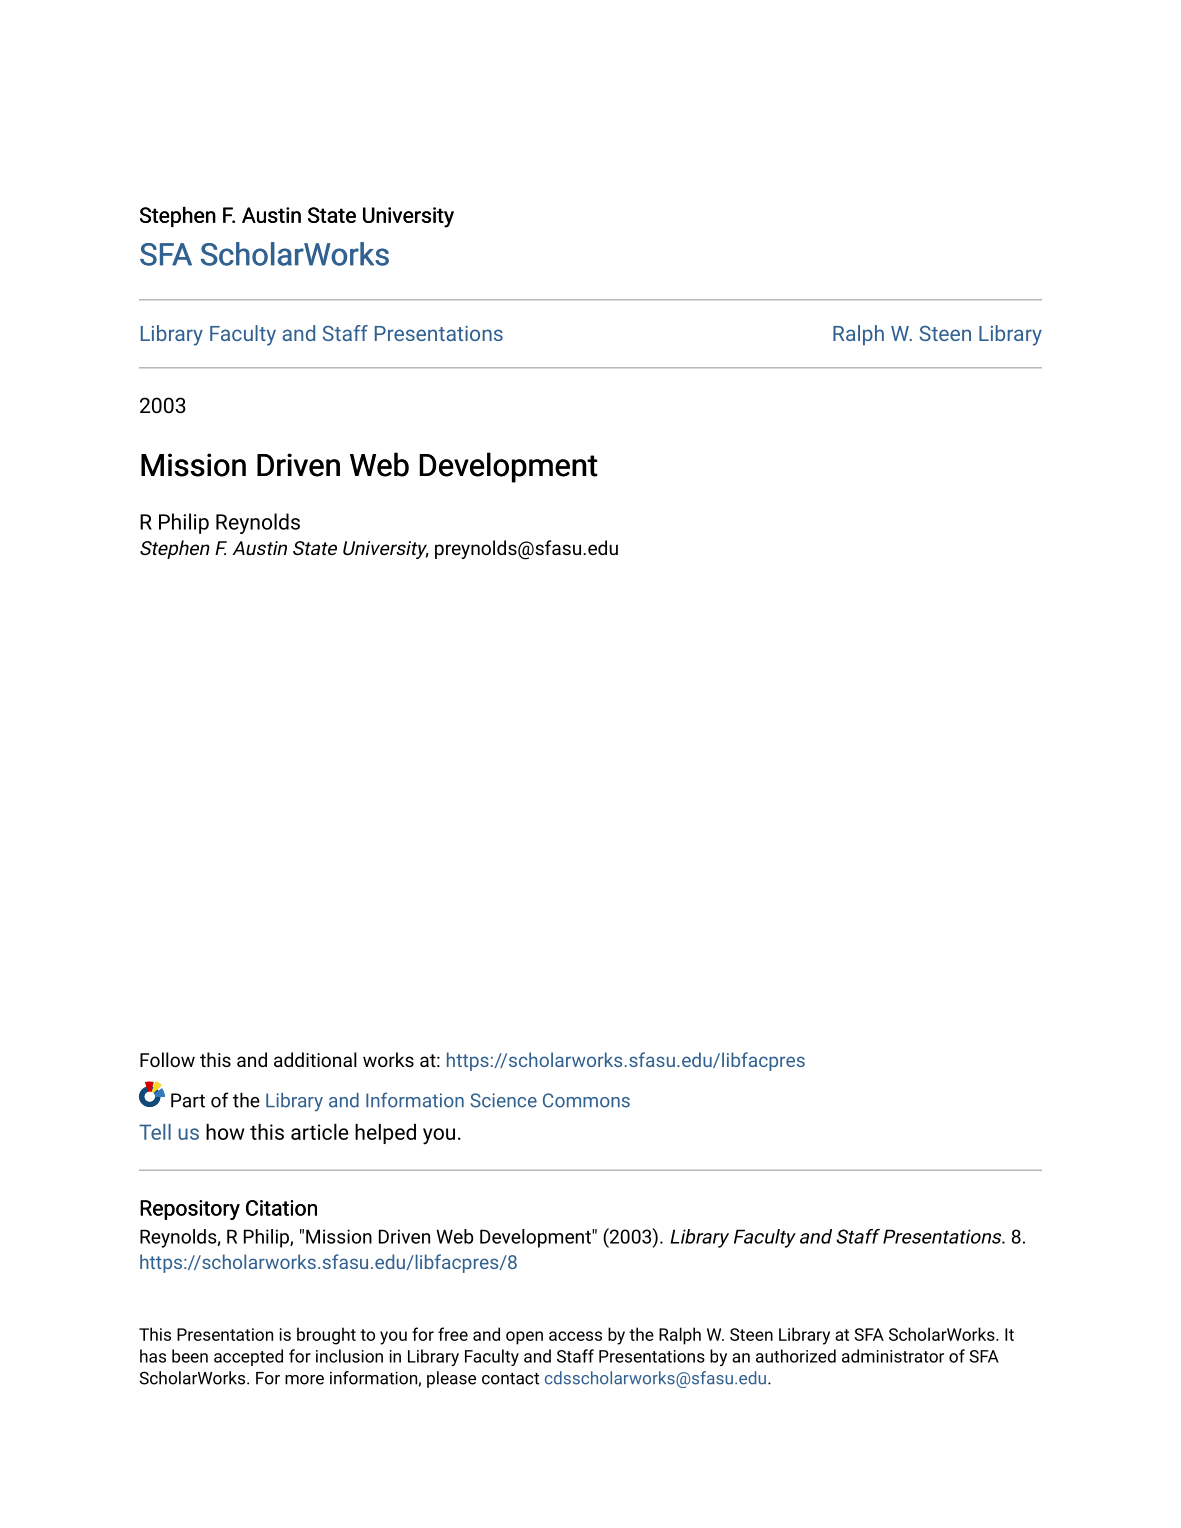 The image size is (1181, 1528). Describe the element at coordinates (248, 1357) in the image. I see `accepted` at that location.
